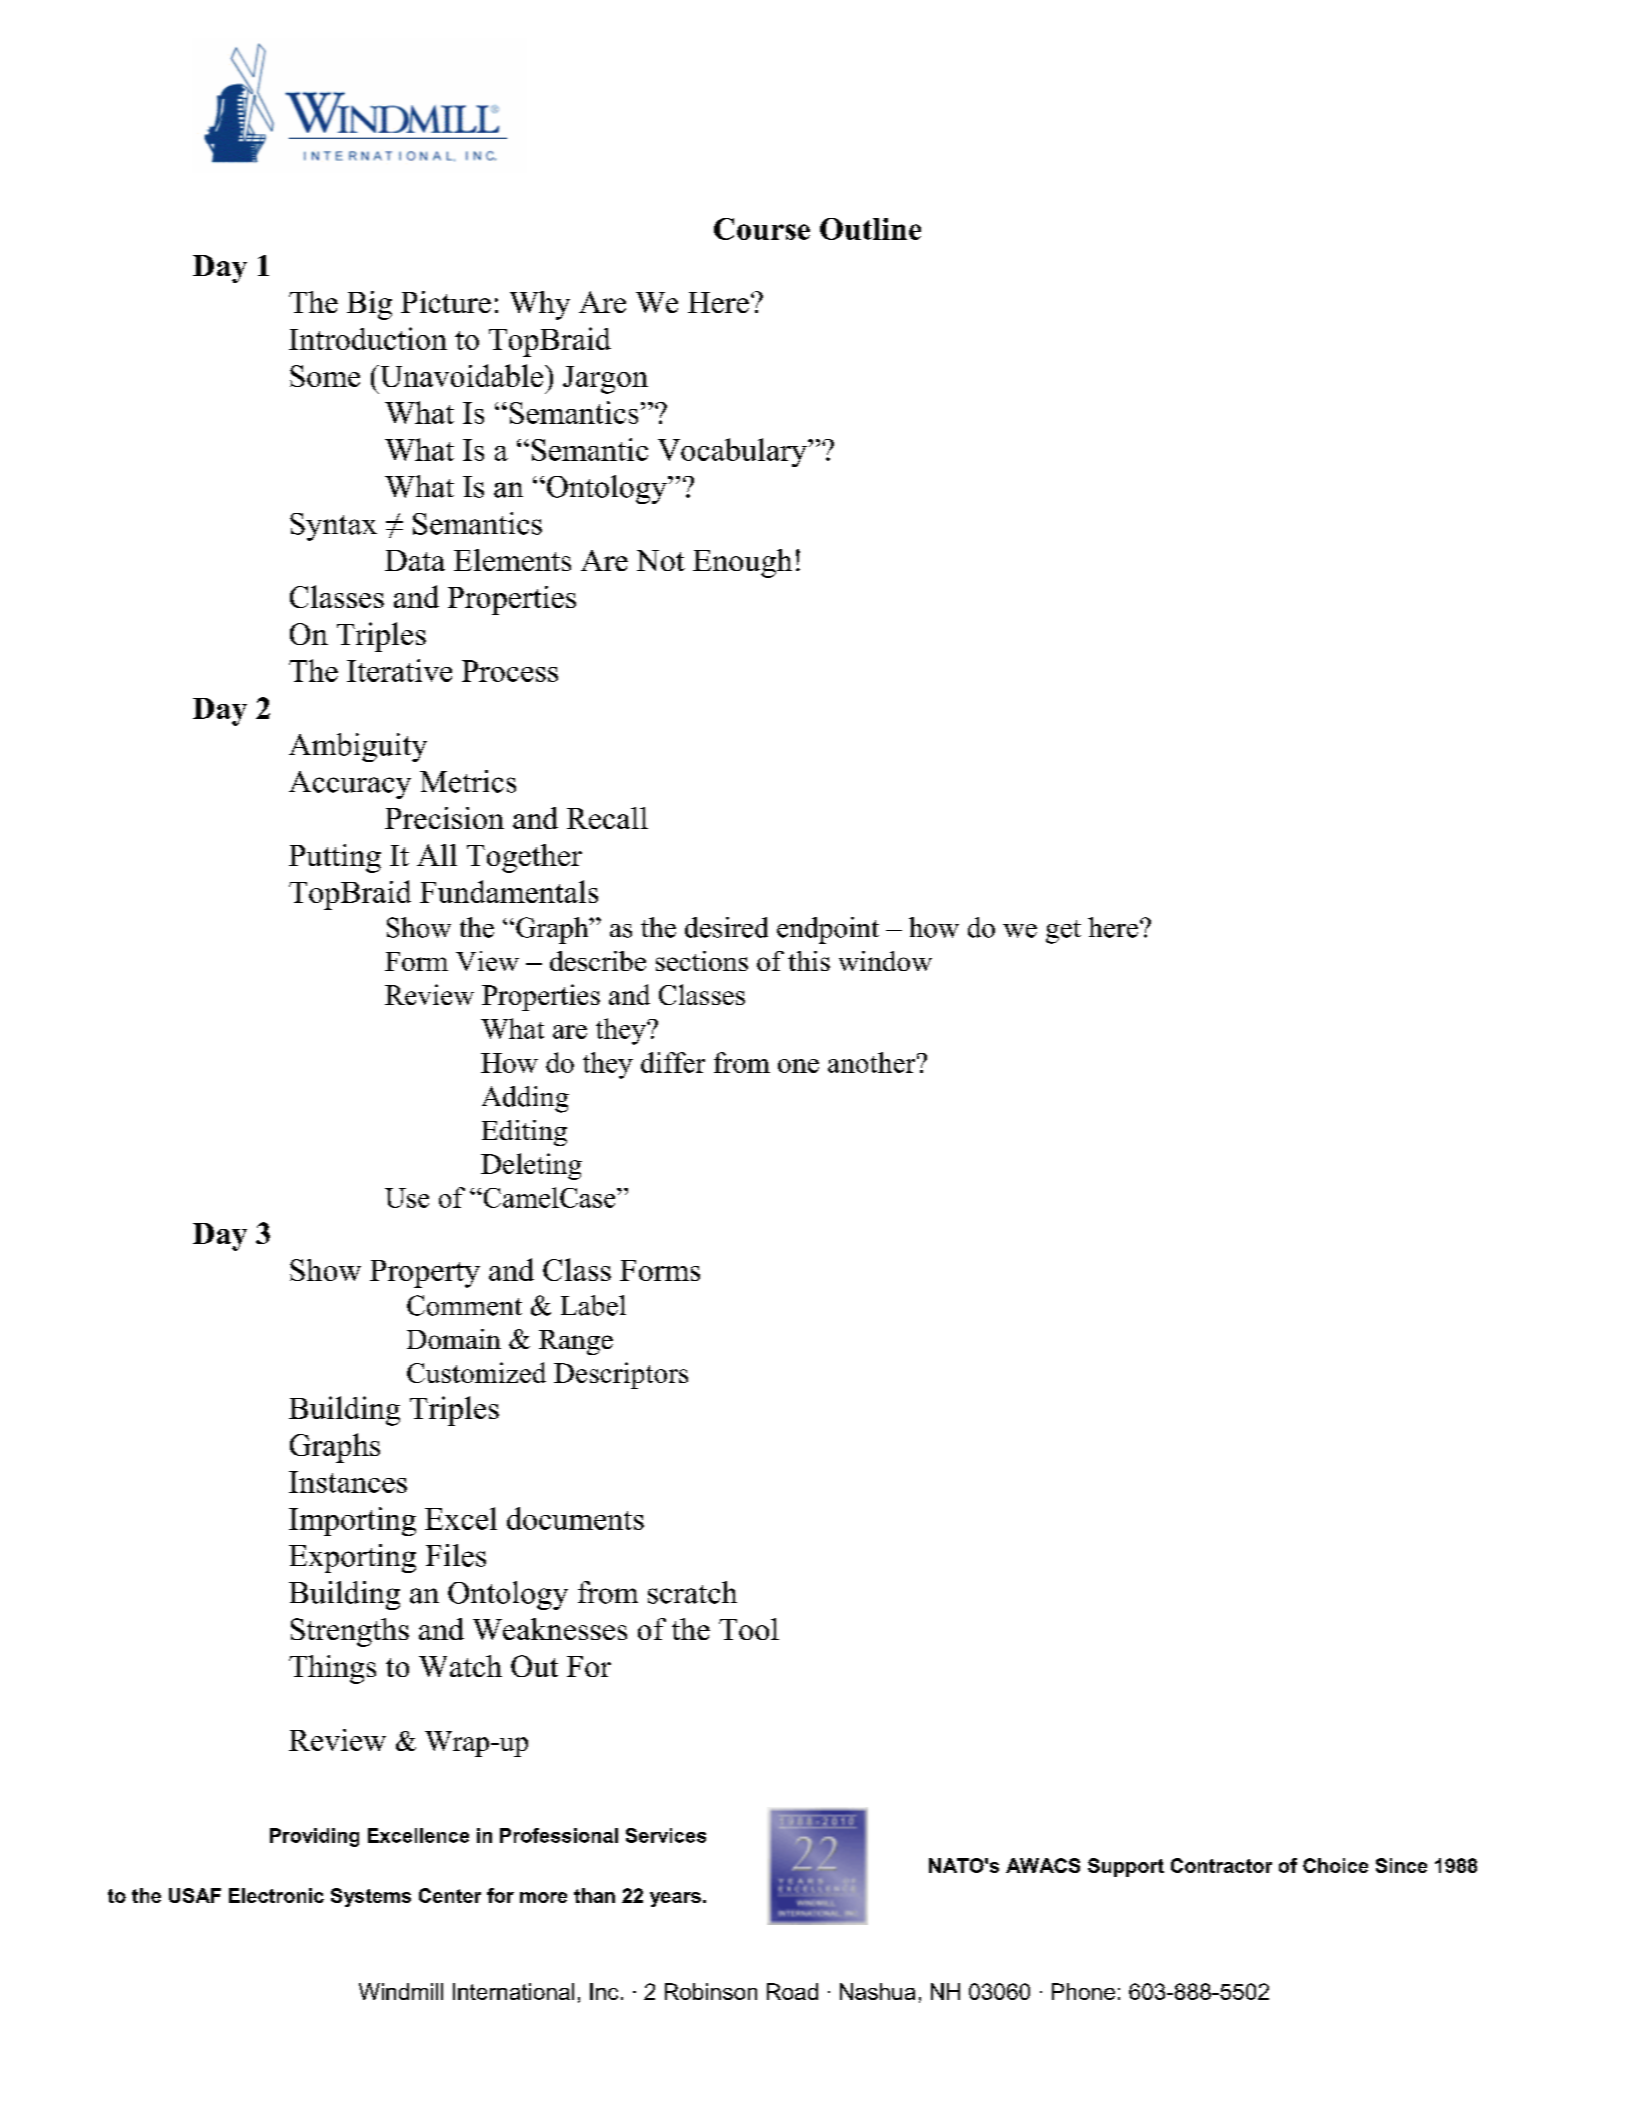 This image has height=2116, width=1635. I want to click on Iterative, so click(399, 670).
